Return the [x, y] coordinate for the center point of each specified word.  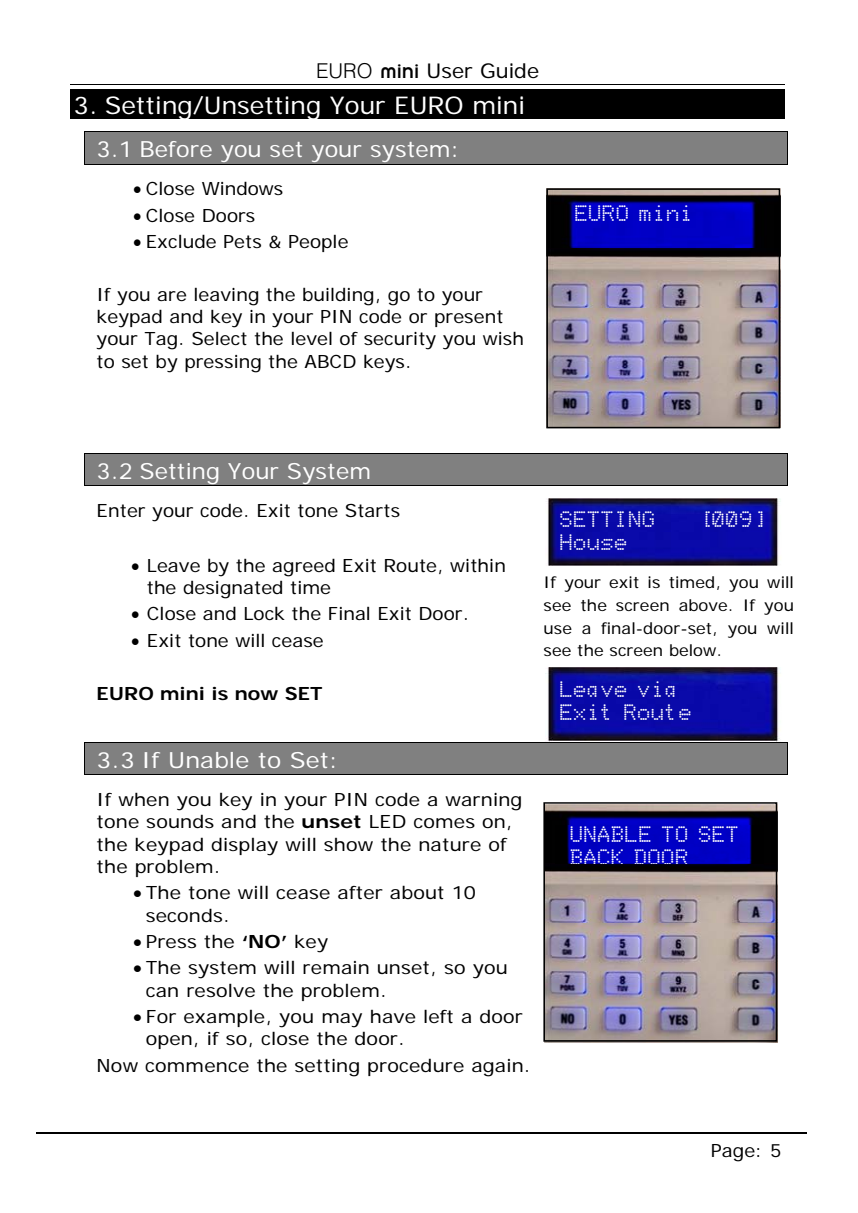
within [477, 565]
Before [176, 149]
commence [197, 1067]
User [450, 71]
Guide [510, 71]
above [703, 605]
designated [232, 589]
